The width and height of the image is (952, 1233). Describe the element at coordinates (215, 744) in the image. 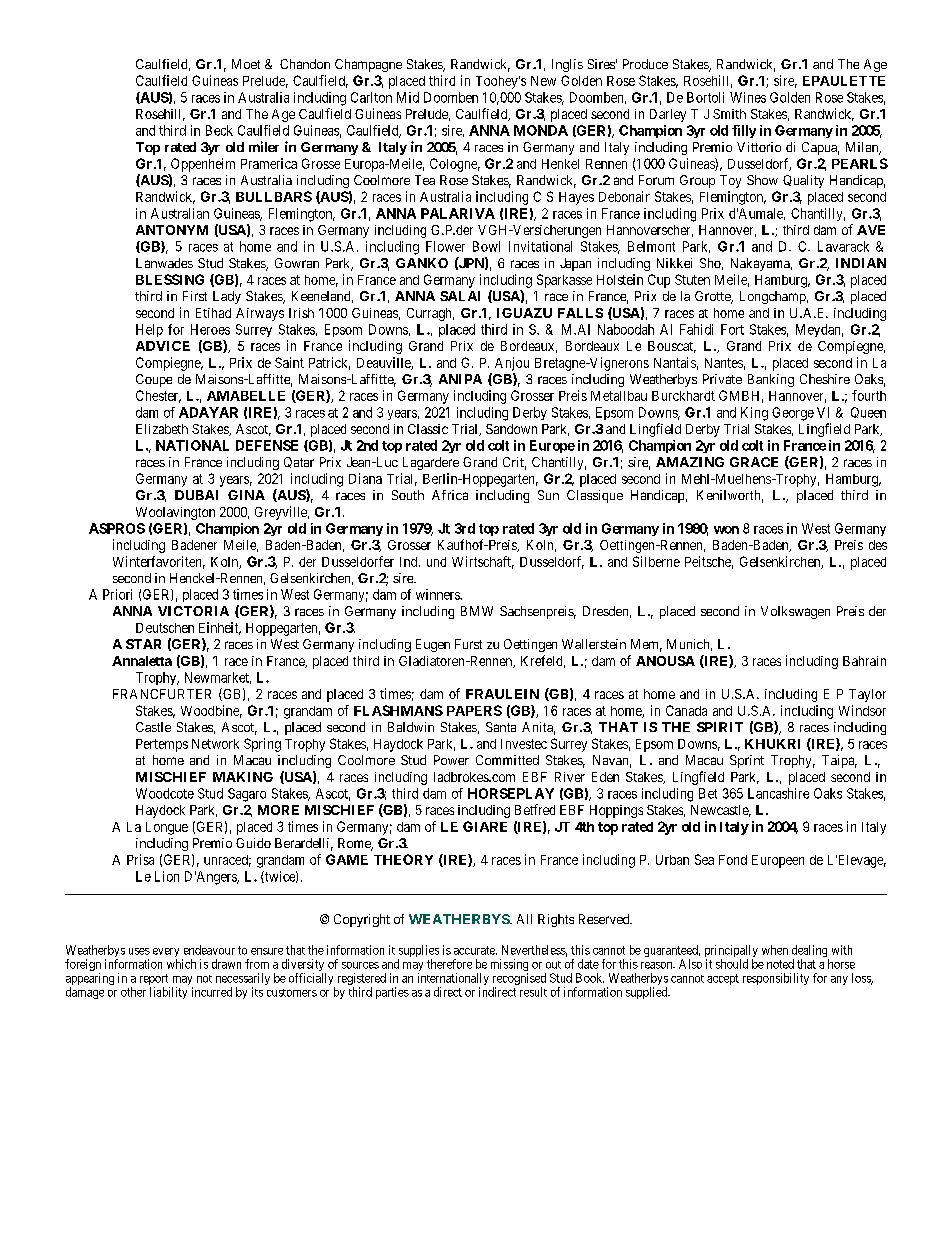

I see `Network` at that location.
